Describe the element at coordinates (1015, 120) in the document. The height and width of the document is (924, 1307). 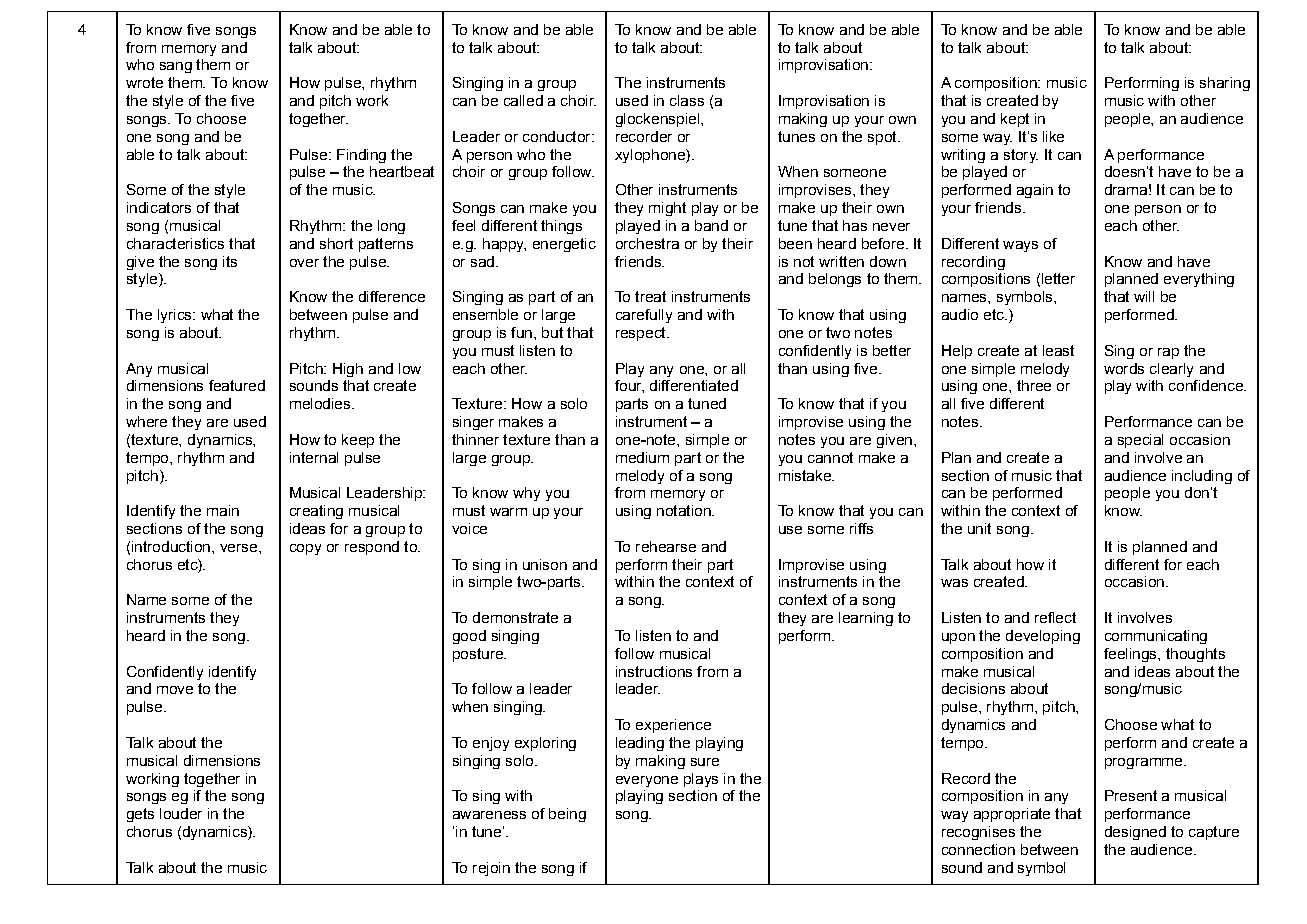
I see `kept` at that location.
